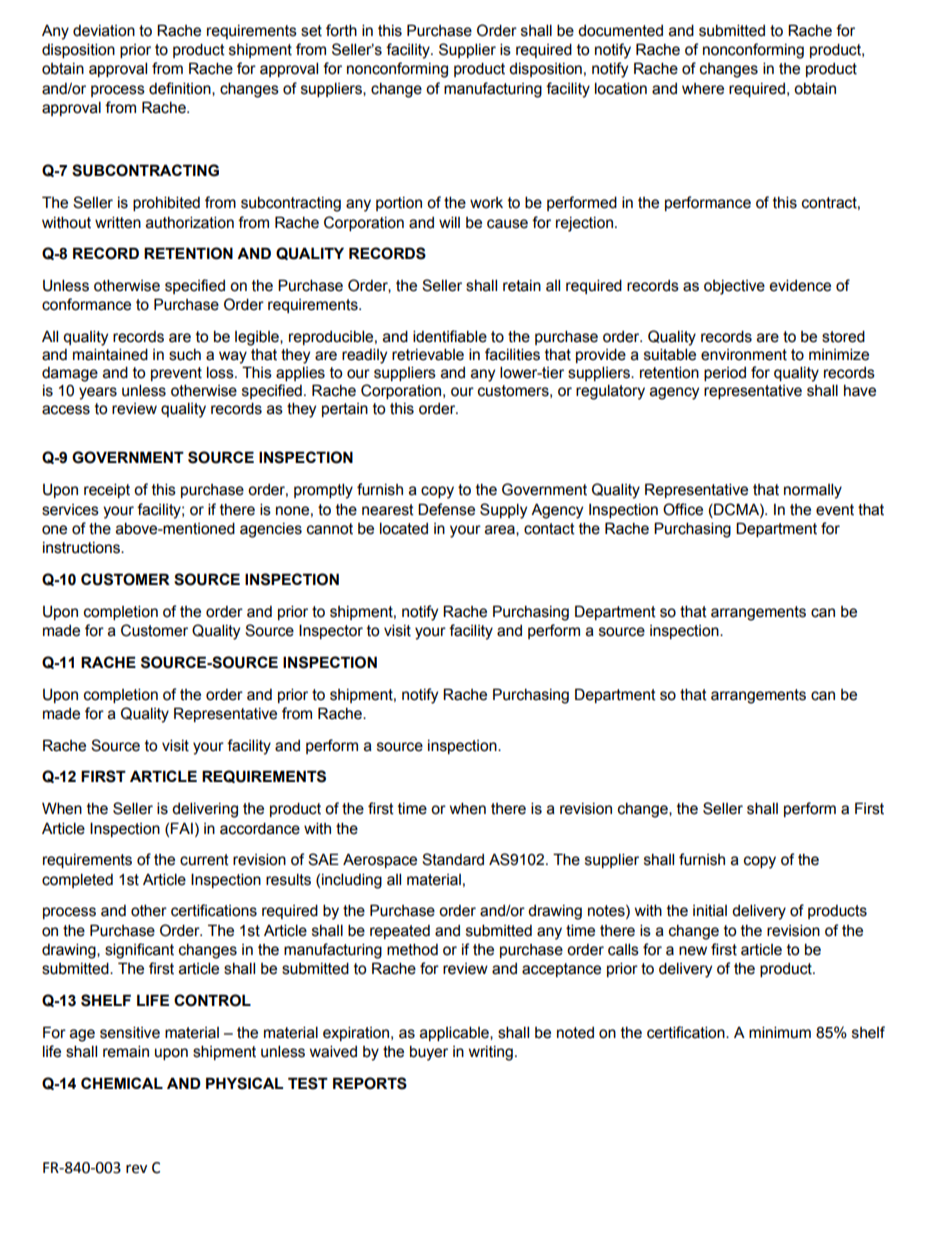 This screenshot has height=1233, width=952. Describe the element at coordinates (181, 89) in the screenshot. I see `definition` at that location.
